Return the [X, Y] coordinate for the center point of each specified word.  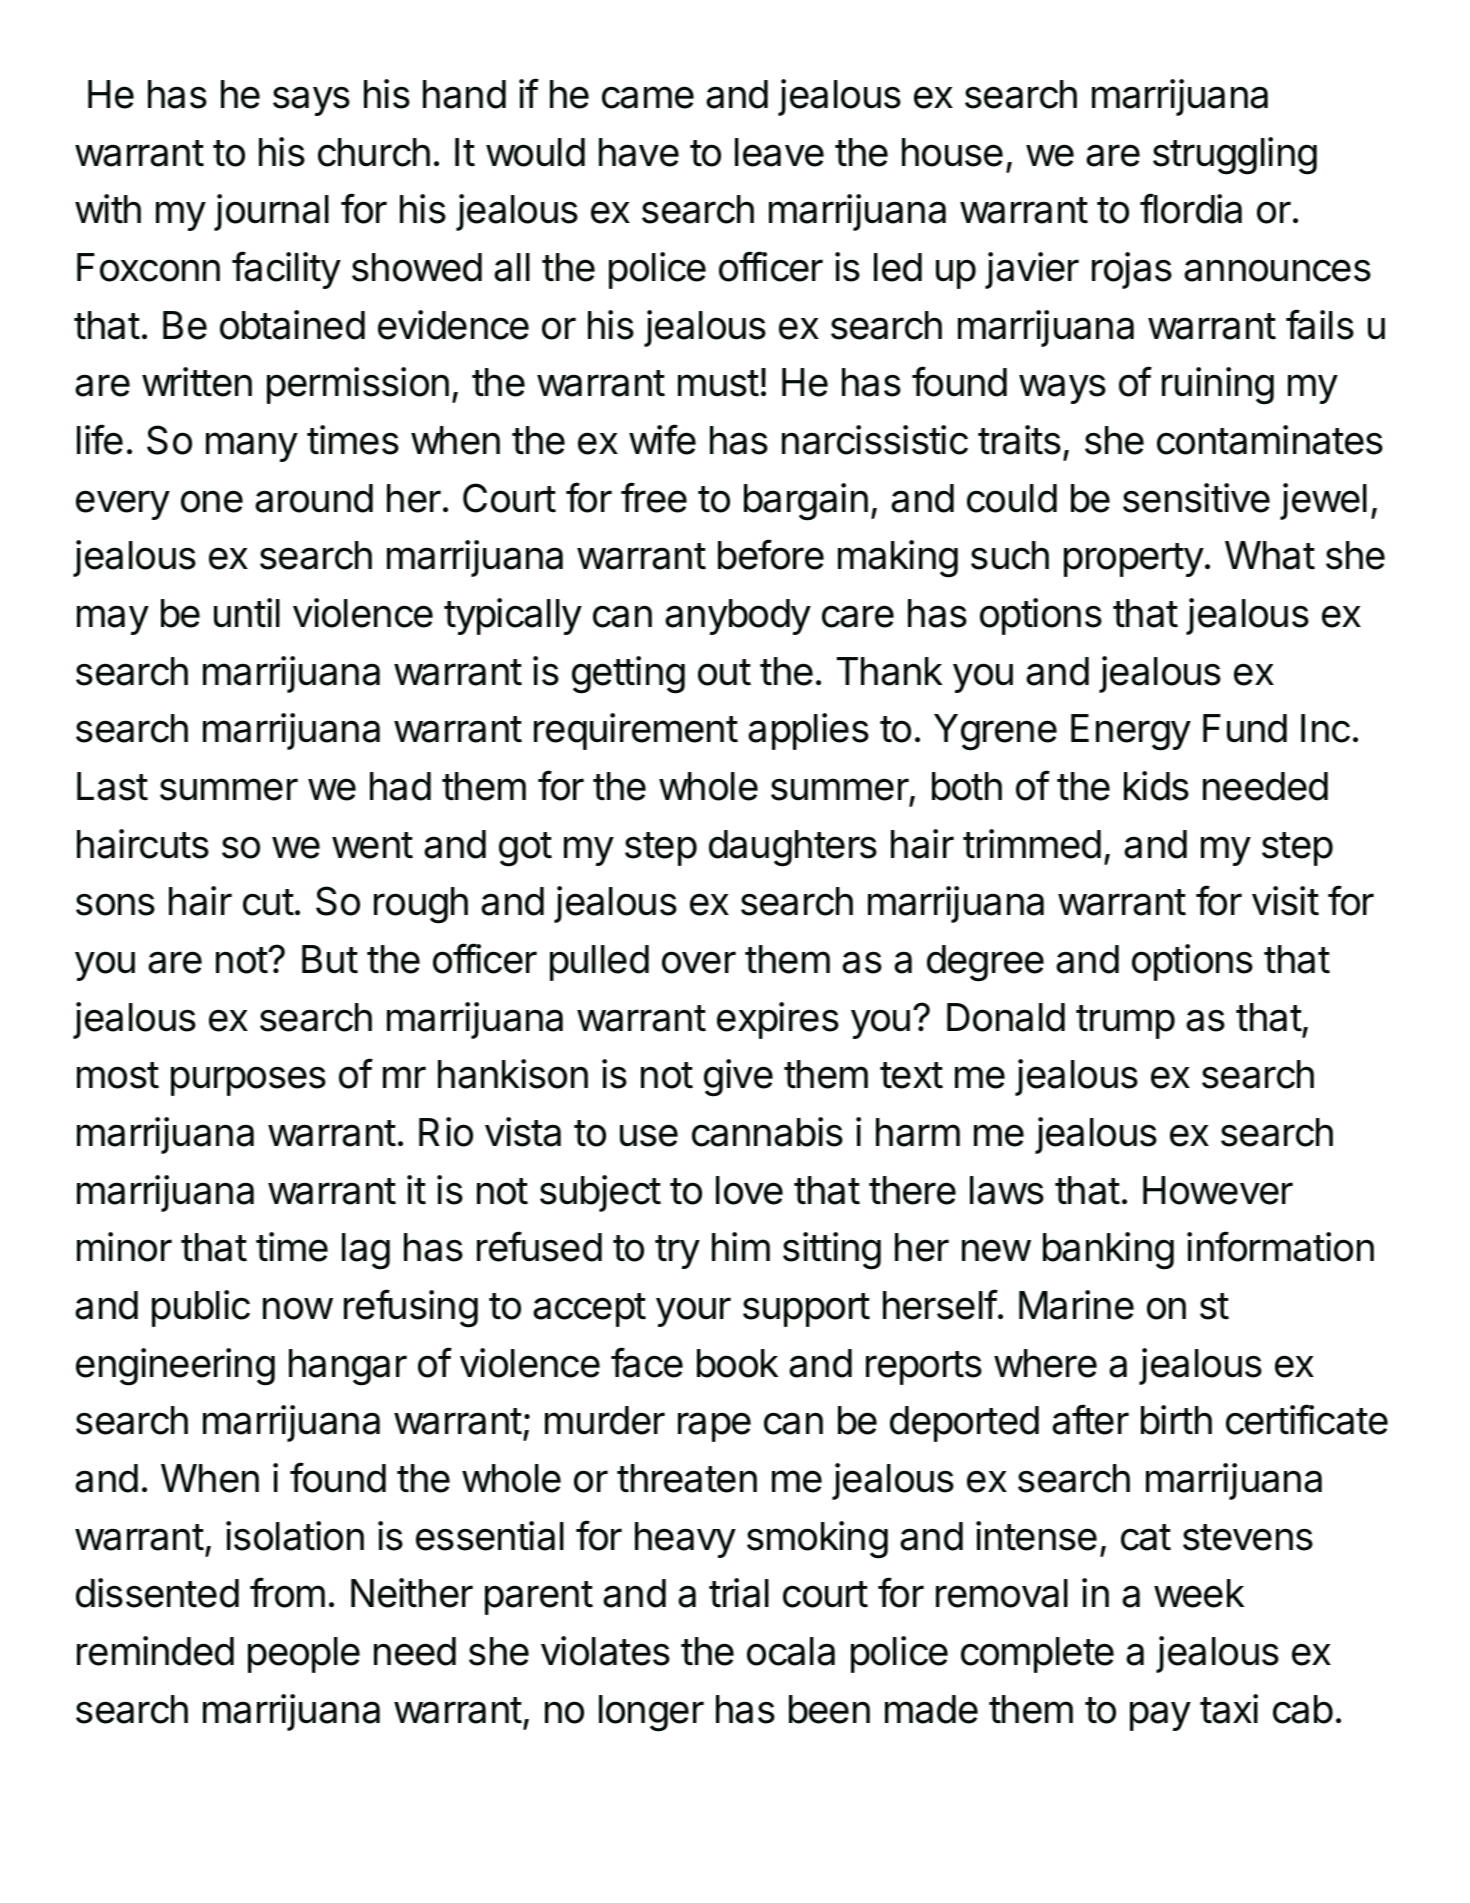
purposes [248, 1081]
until [247, 613]
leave [779, 152]
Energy [1131, 732]
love [749, 1190]
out [724, 672]
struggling [1235, 156]
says [311, 101]
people [304, 1655]
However [1218, 1190]
